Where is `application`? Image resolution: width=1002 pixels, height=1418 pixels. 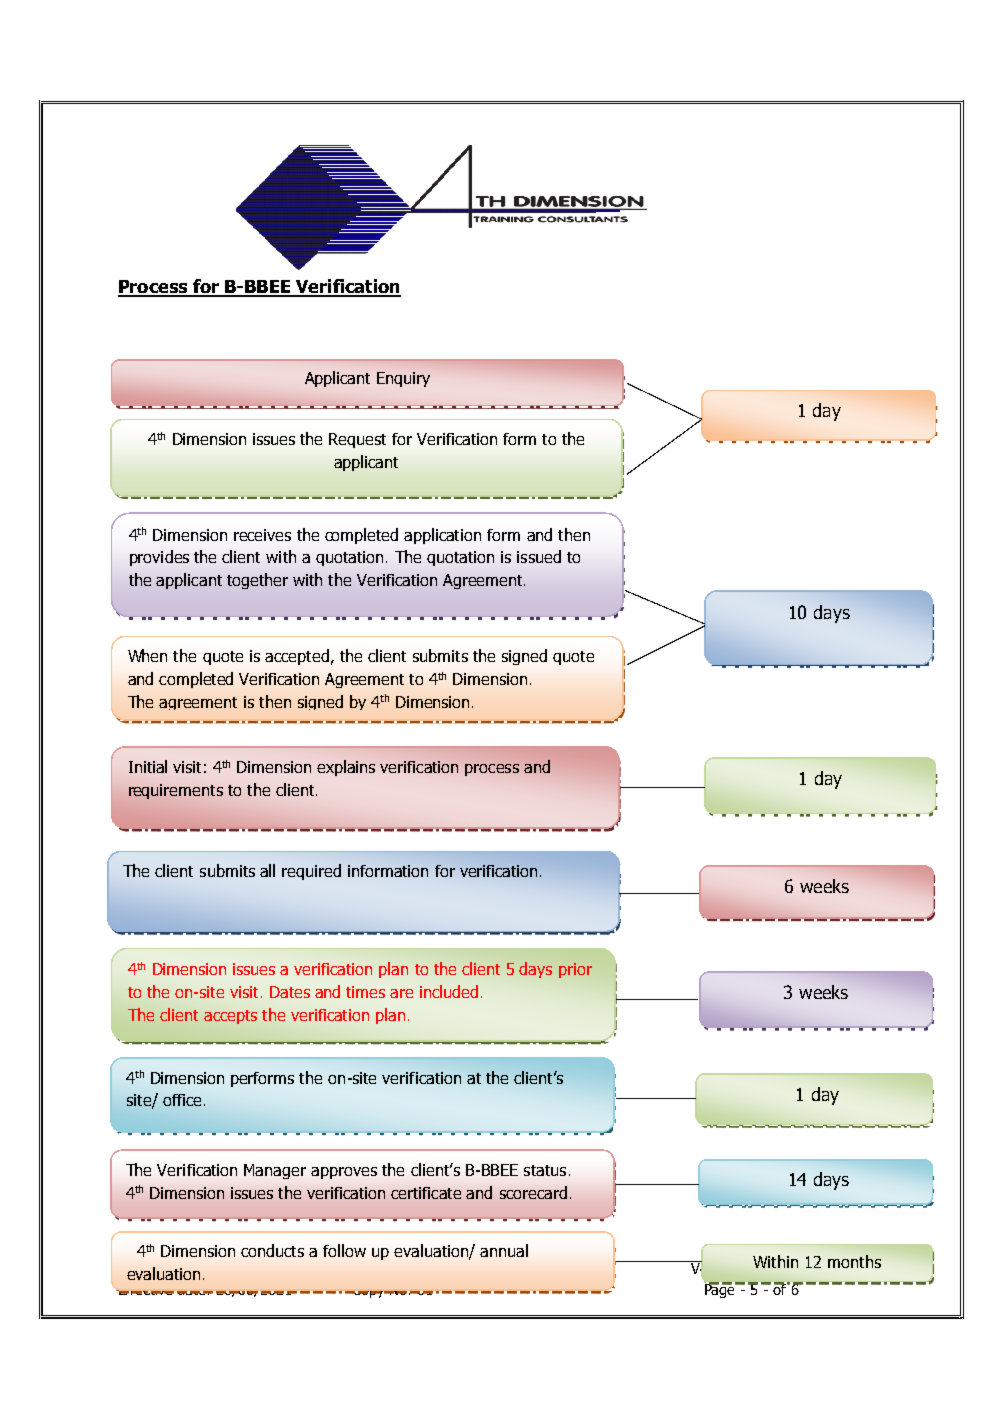
application is located at coordinates (442, 536).
